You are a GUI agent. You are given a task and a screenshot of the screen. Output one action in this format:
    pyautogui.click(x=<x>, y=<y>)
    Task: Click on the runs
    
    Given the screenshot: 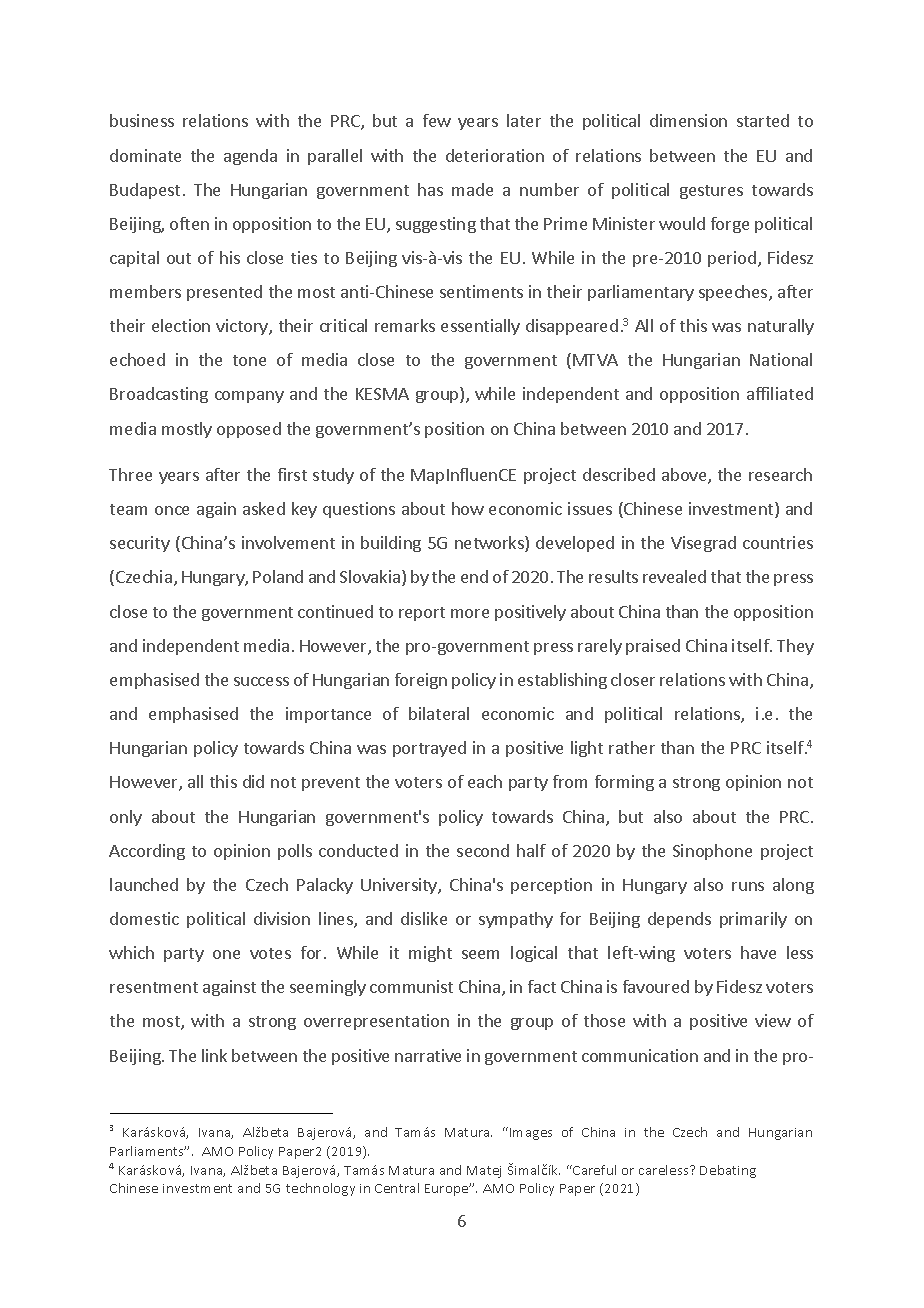 What is the action you would take?
    pyautogui.click(x=748, y=886)
